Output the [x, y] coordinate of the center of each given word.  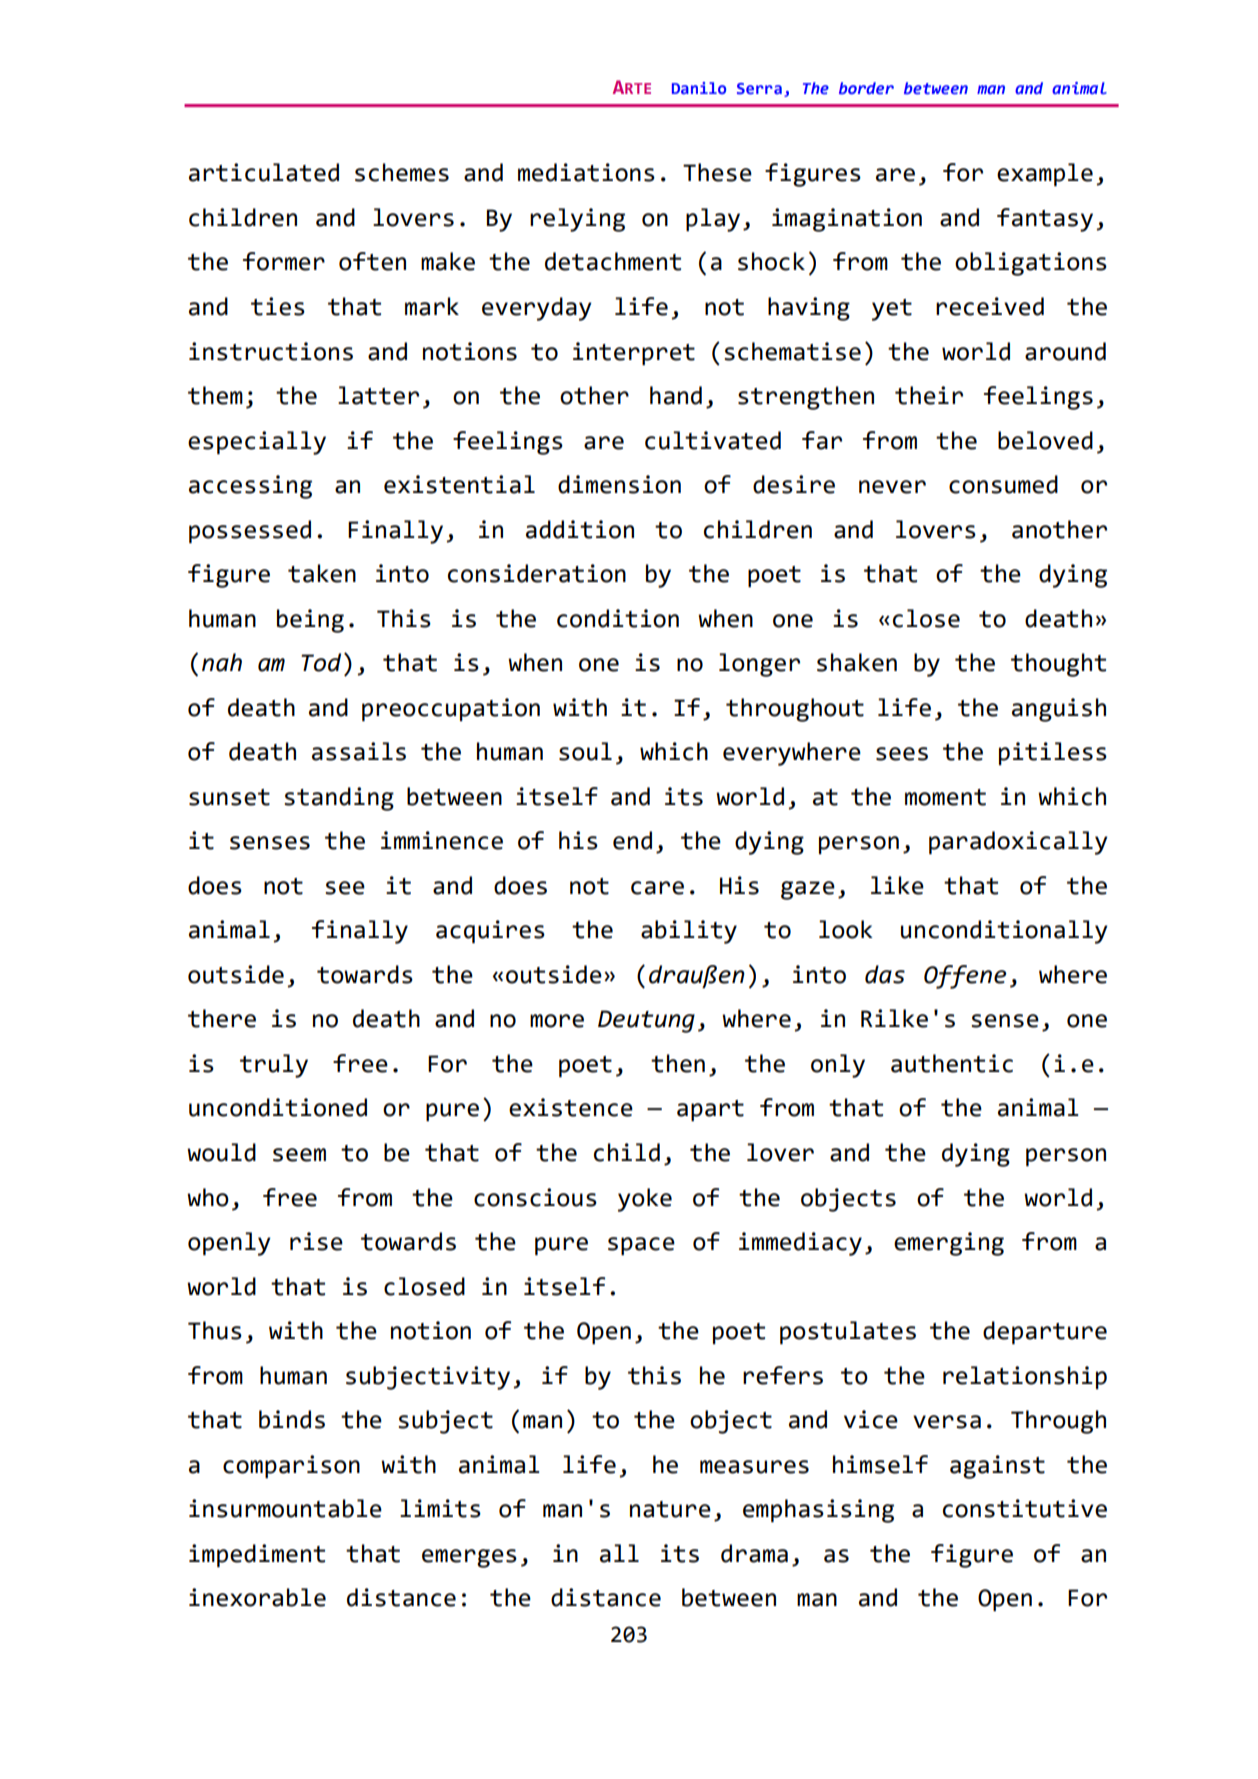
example [1045, 174]
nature [670, 1509]
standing [339, 799]
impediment [257, 1555]
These [717, 172]
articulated [264, 172]
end [632, 840]
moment [945, 797]
